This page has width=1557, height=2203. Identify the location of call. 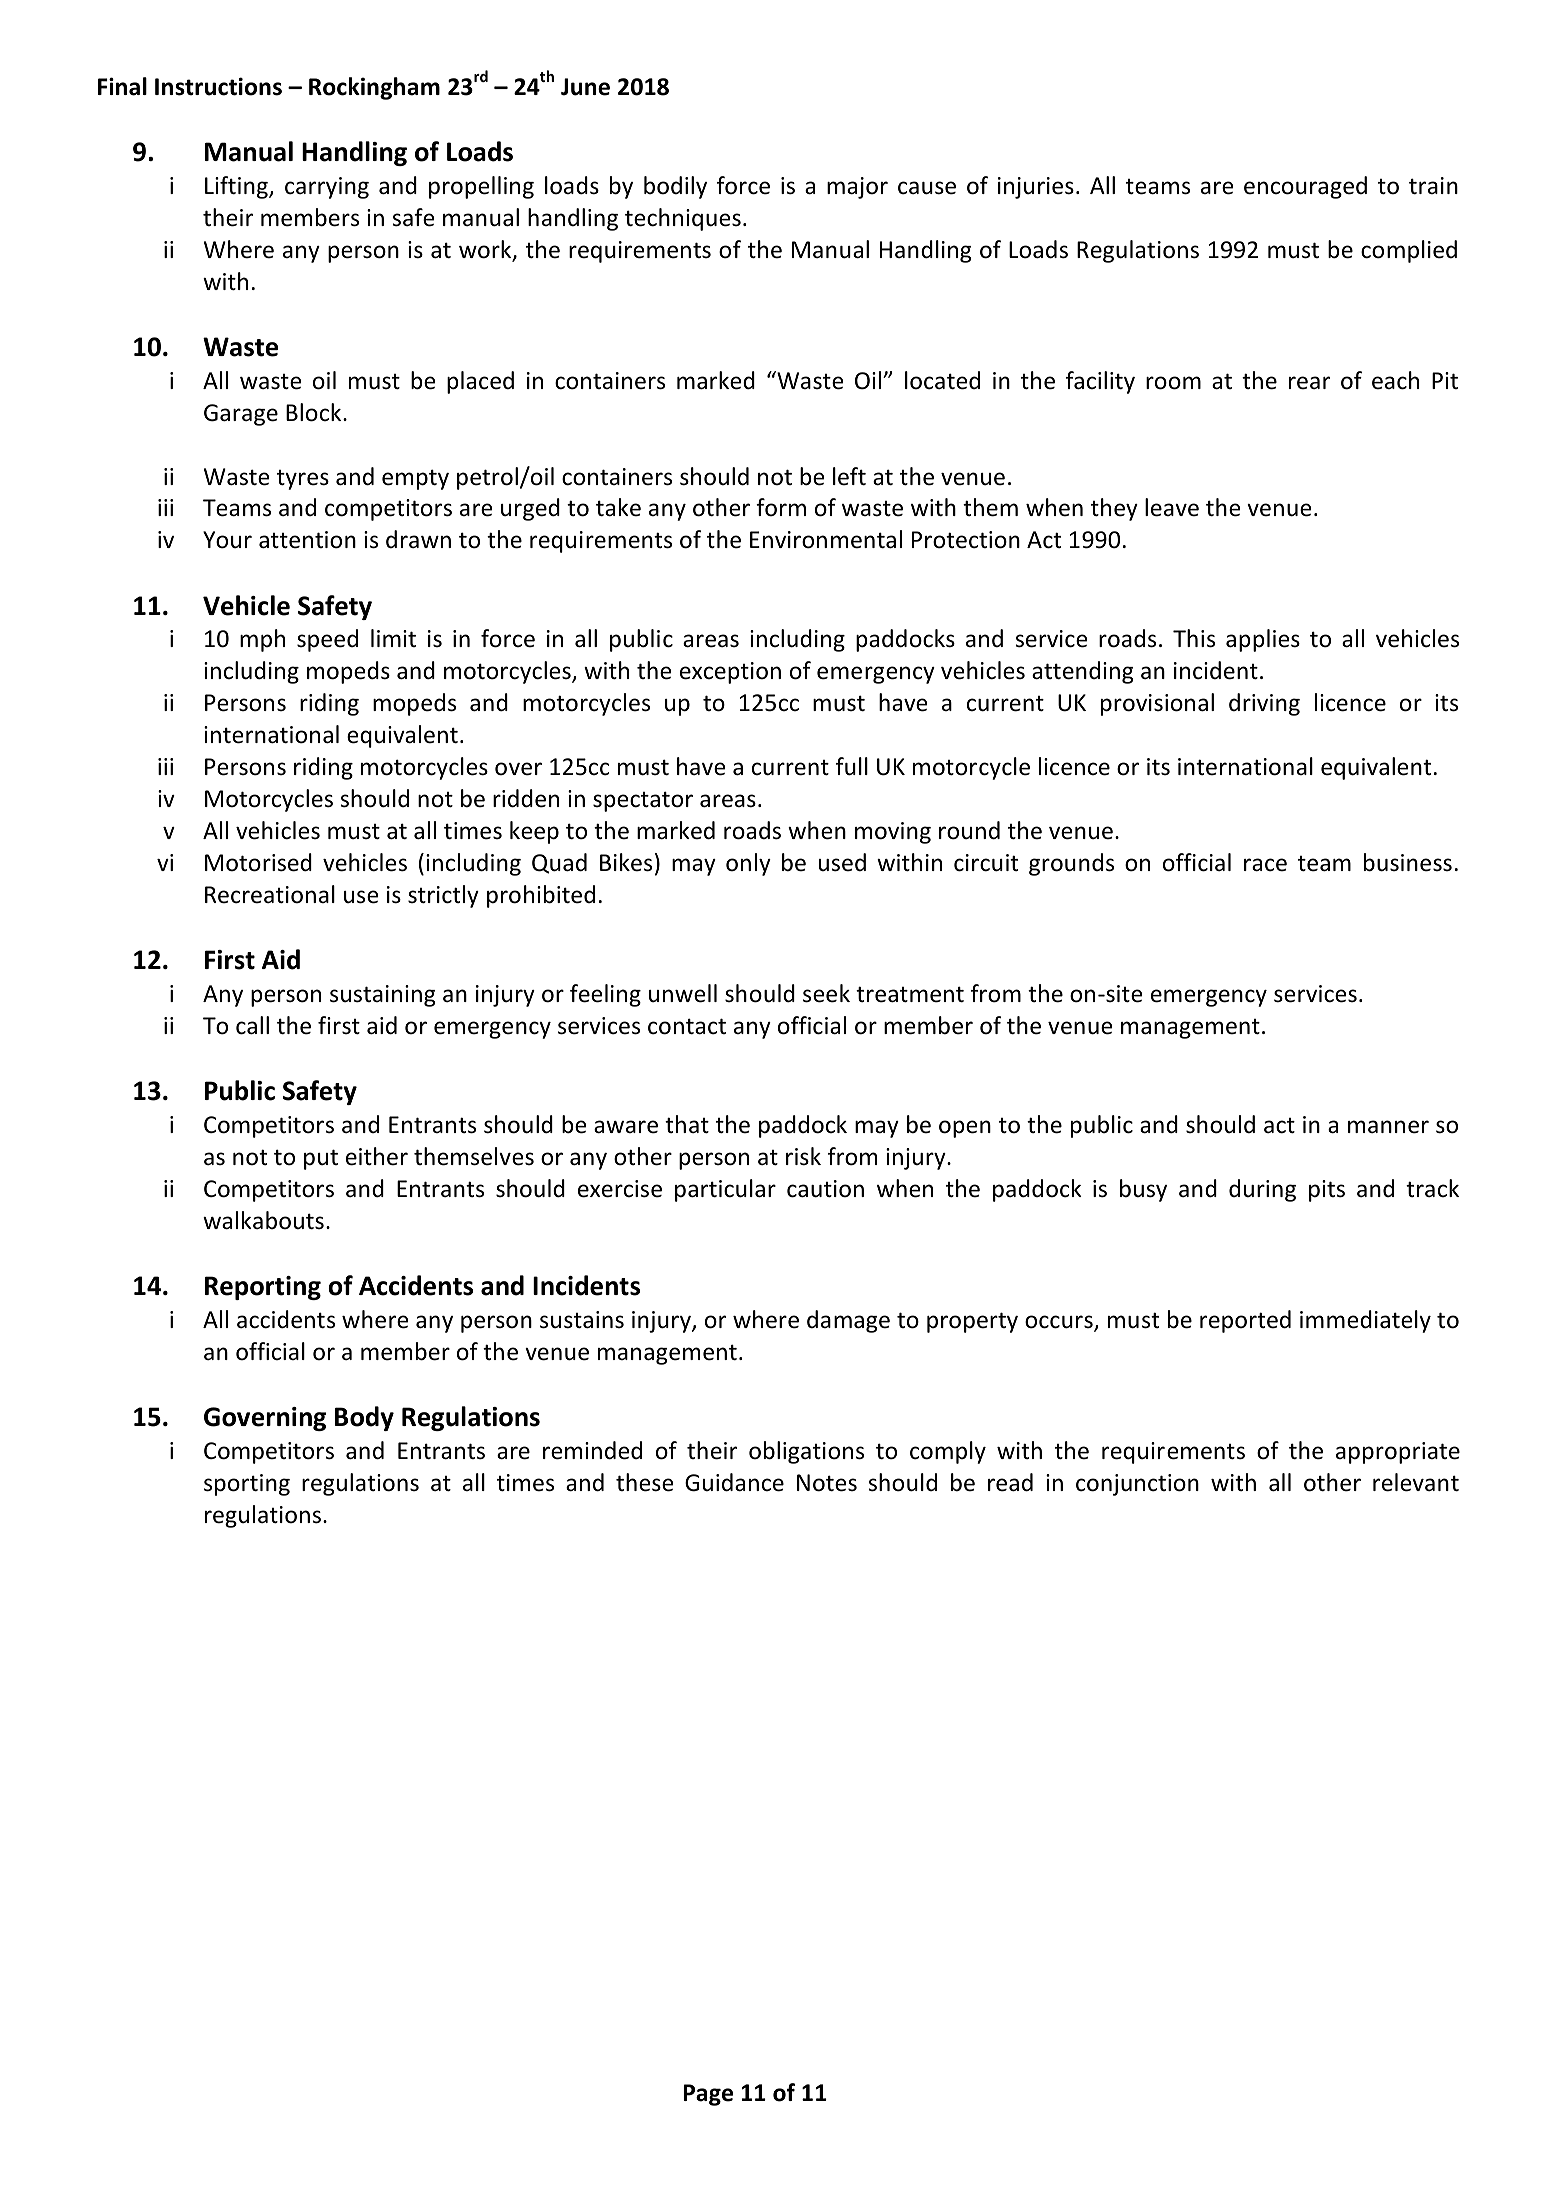
(252, 1025).
